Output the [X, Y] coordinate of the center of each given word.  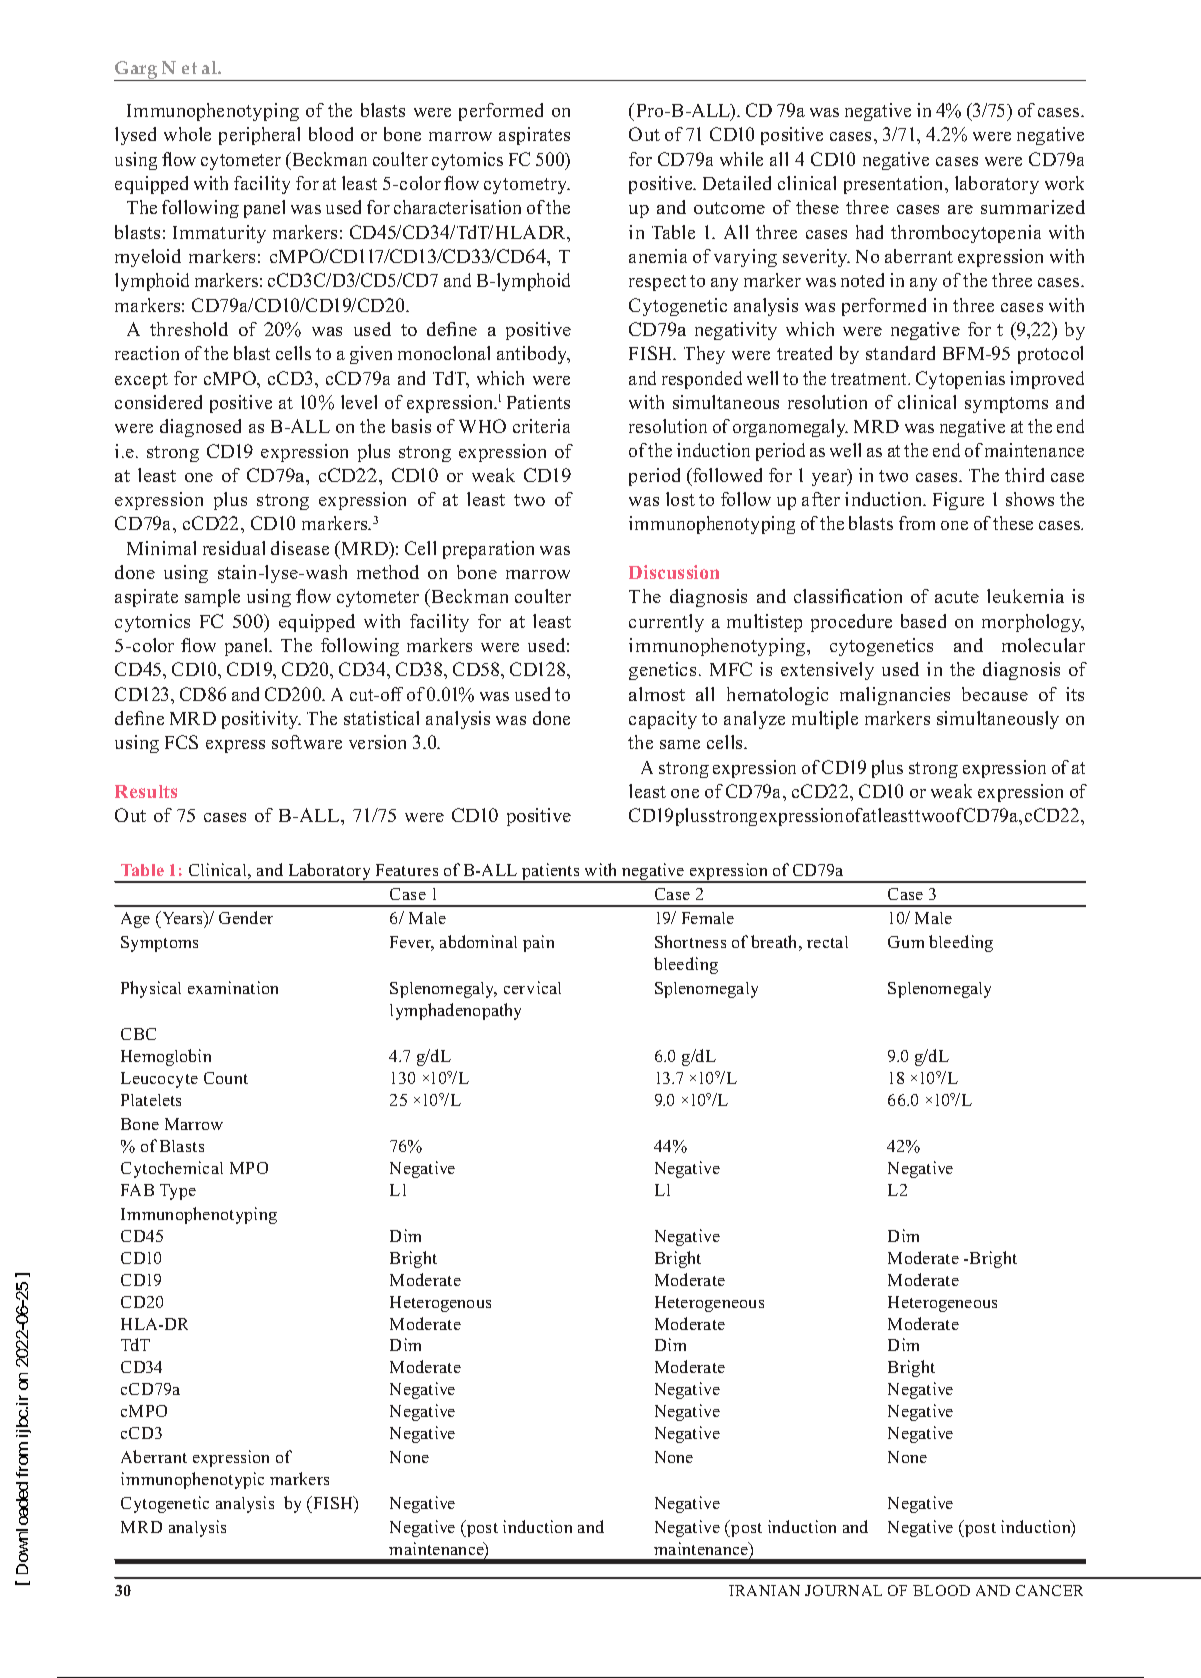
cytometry [527, 186]
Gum [906, 942]
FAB [137, 1190]
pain [538, 943]
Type [178, 1192]
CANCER [1049, 1590]
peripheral [259, 136]
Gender [246, 917]
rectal [827, 942]
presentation [895, 185]
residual [234, 548]
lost [680, 499]
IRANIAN [764, 1590]
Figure [958, 501]
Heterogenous [440, 1304]
